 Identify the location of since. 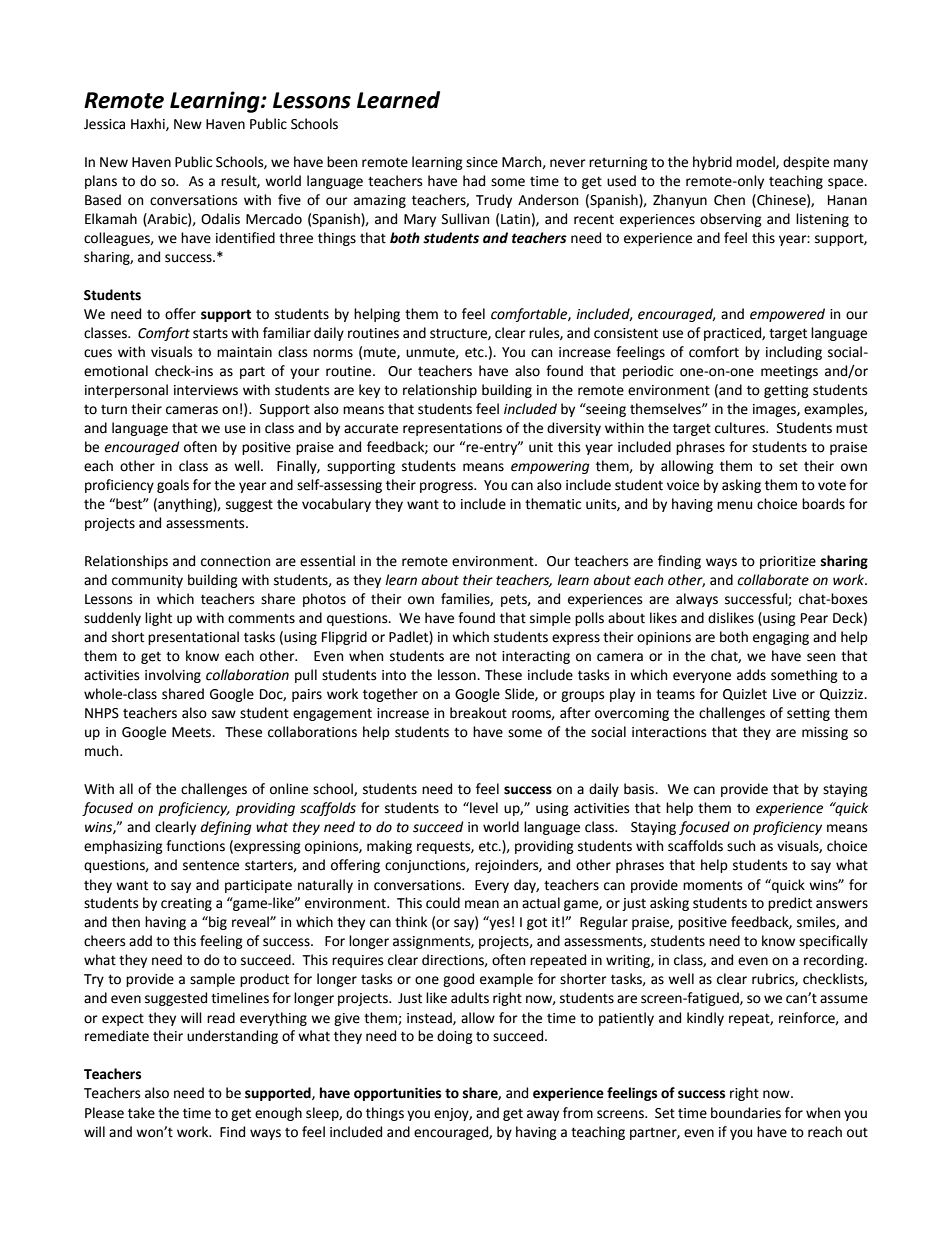
(482, 162).
